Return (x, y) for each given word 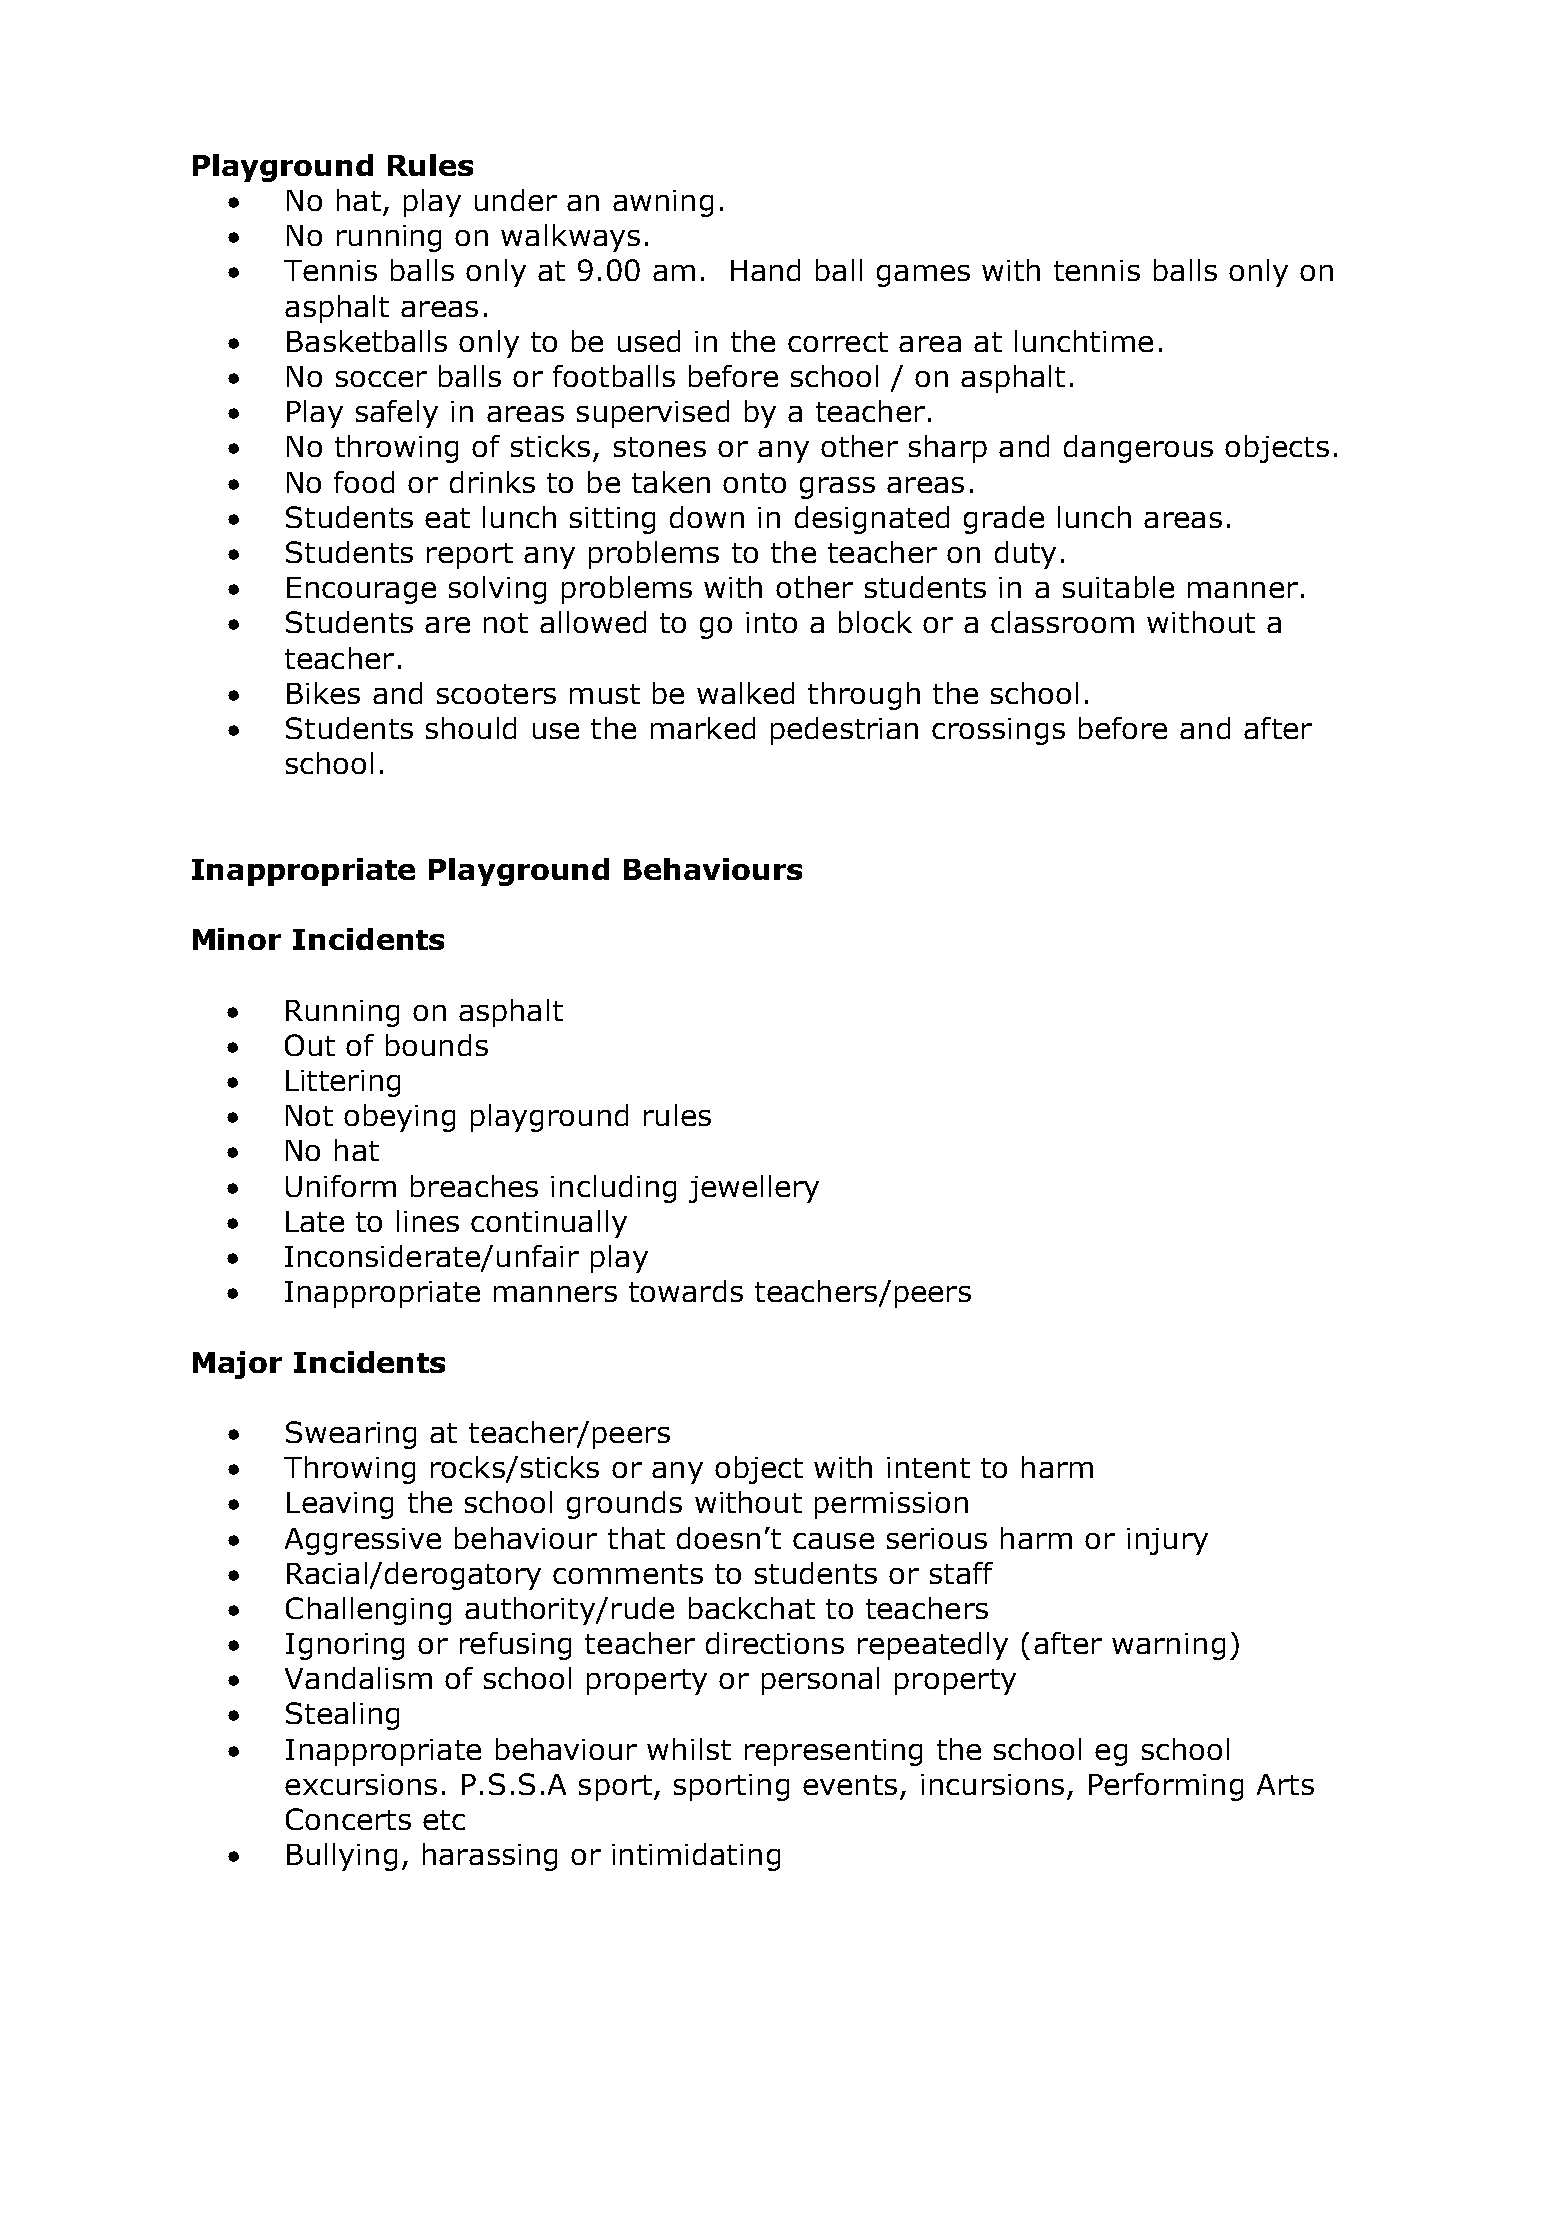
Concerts (348, 1819)
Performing (1166, 1787)
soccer (381, 379)
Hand (765, 270)
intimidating (696, 1857)
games (923, 276)
